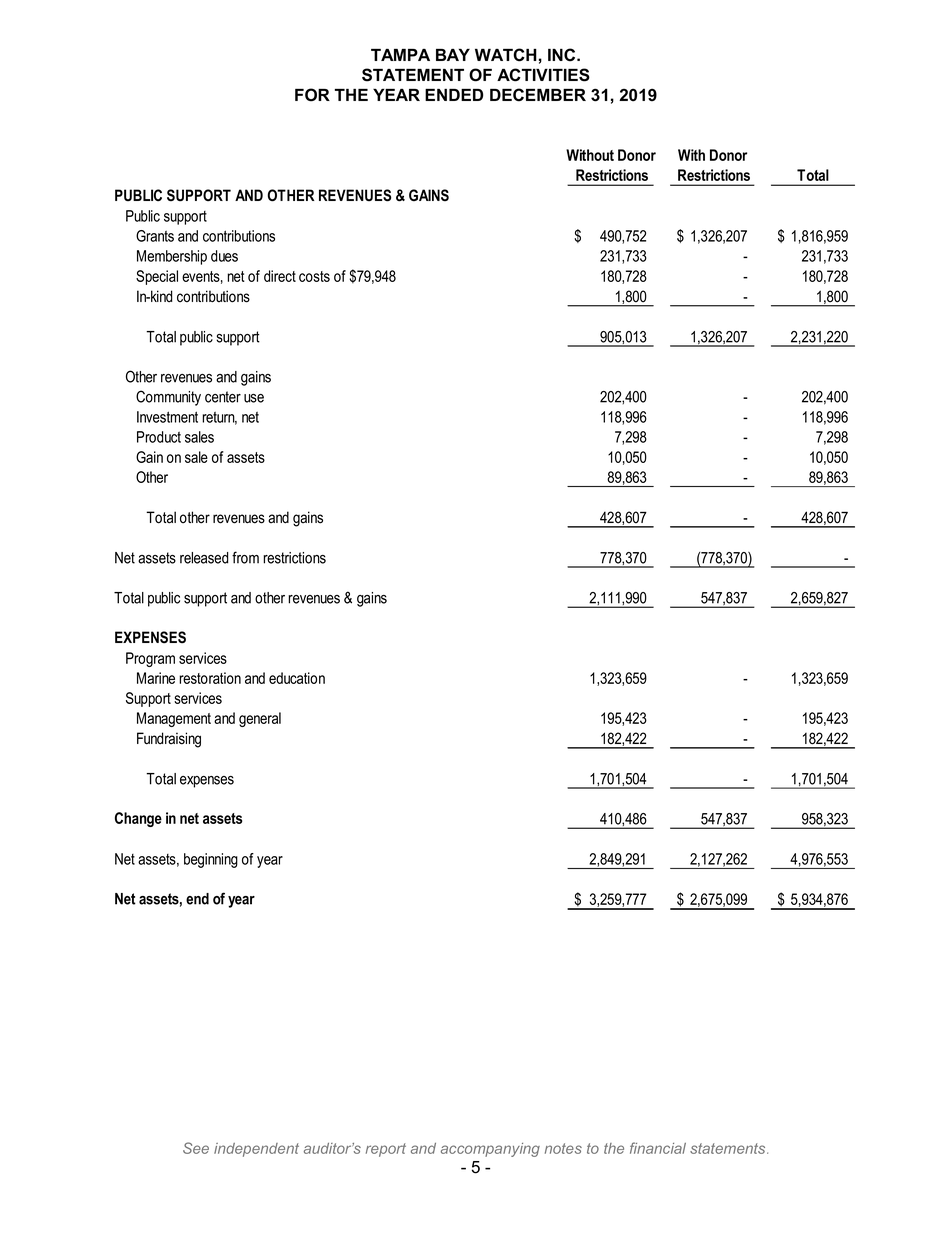 The image size is (952, 1233). I want to click on financial, so click(658, 1148).
